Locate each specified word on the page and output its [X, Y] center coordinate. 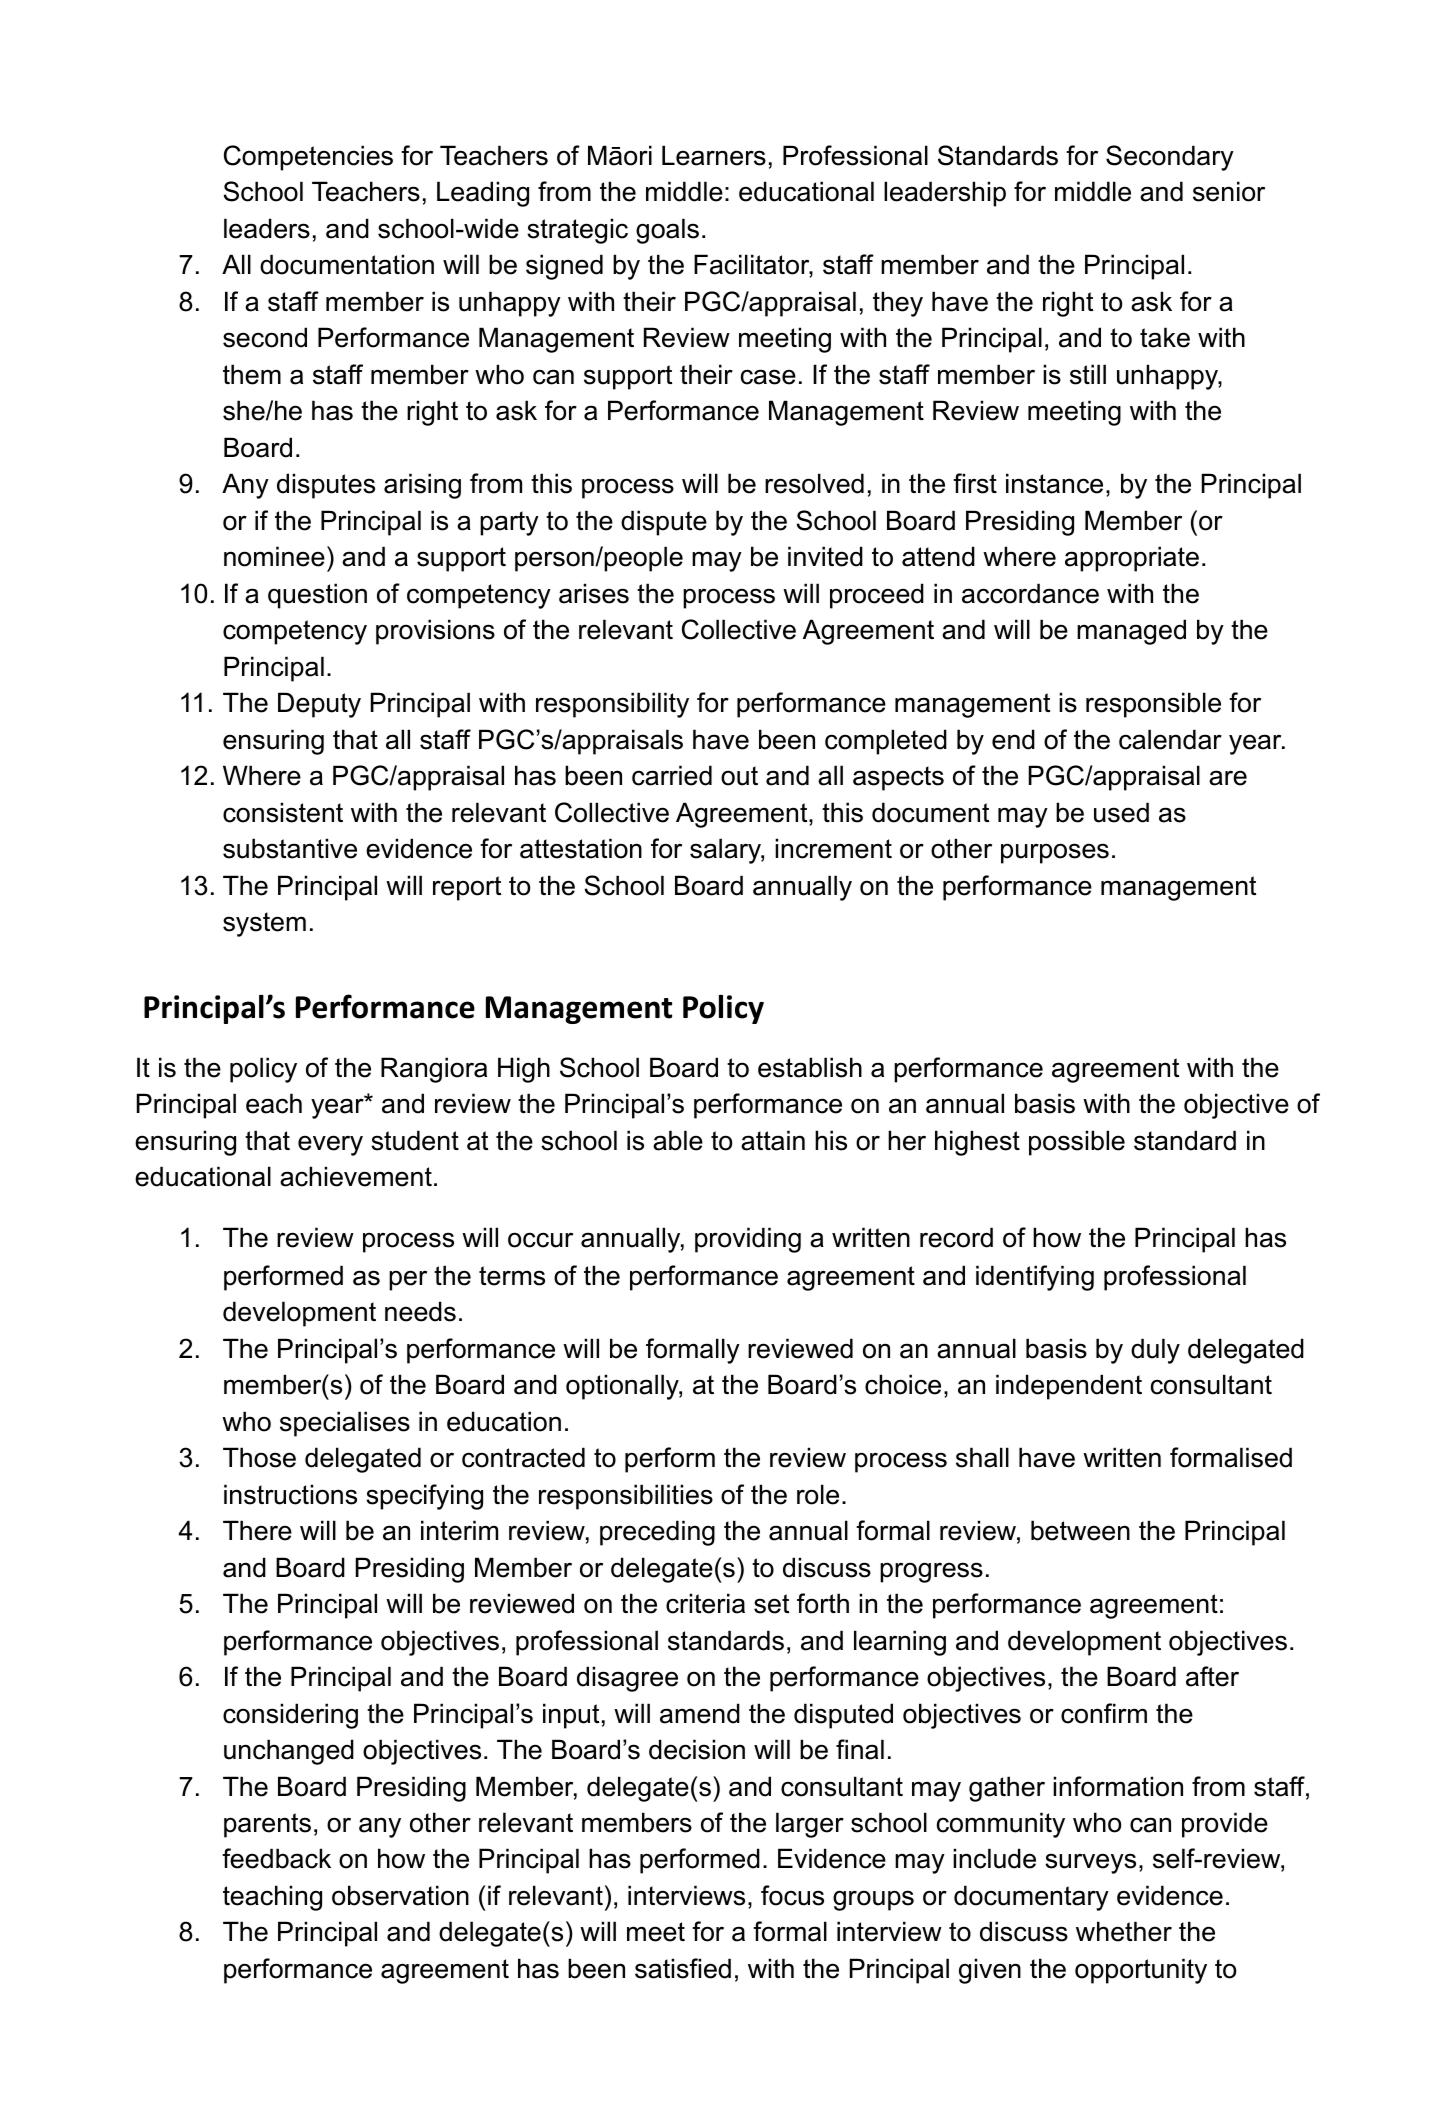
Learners [714, 155]
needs [420, 1311]
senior [1229, 191]
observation [400, 1895]
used [1121, 812]
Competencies [308, 158]
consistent [283, 812]
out [739, 776]
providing [748, 1240]
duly [1155, 1351]
